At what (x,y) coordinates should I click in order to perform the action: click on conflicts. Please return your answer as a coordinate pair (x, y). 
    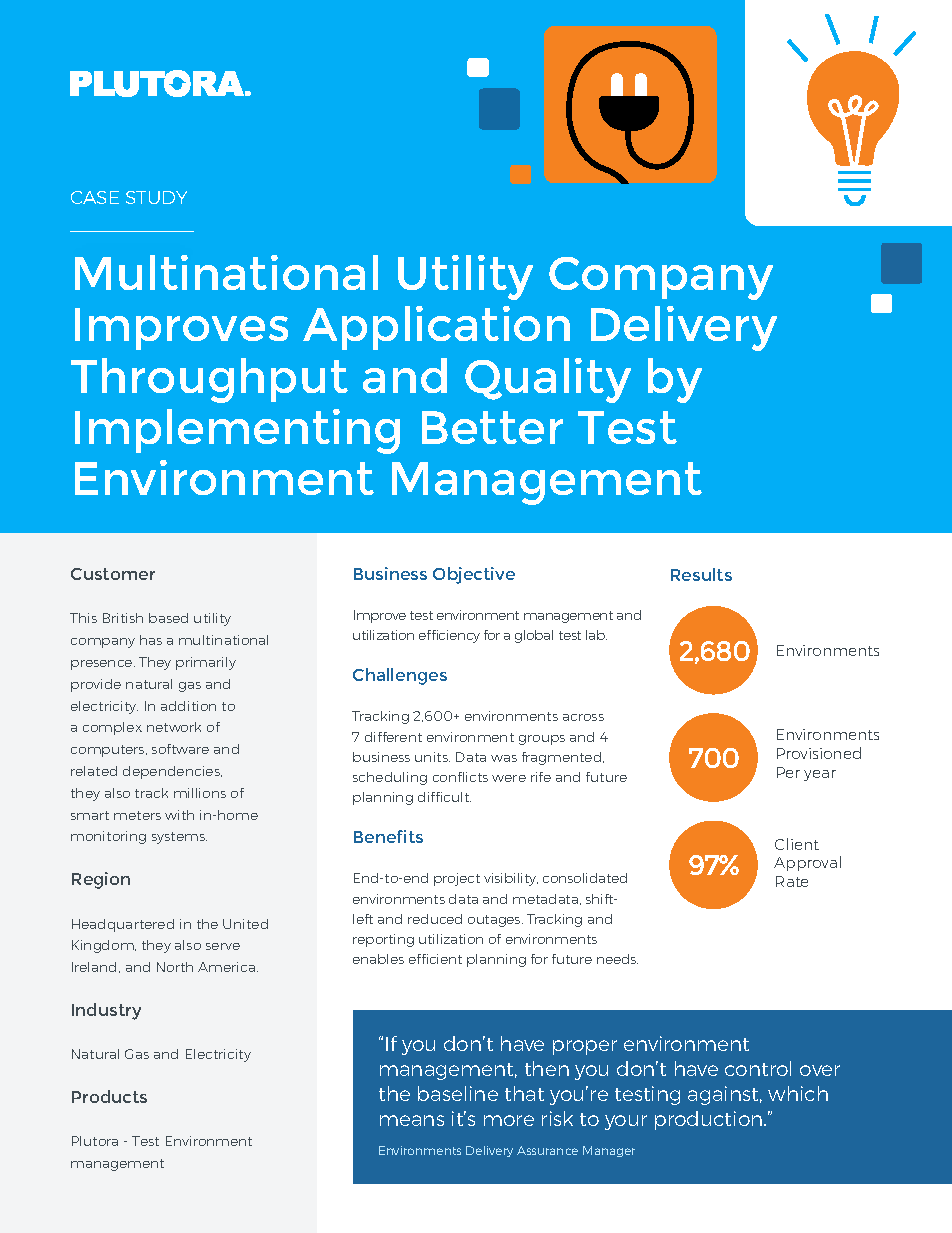
    Looking at the image, I should click on (460, 777).
